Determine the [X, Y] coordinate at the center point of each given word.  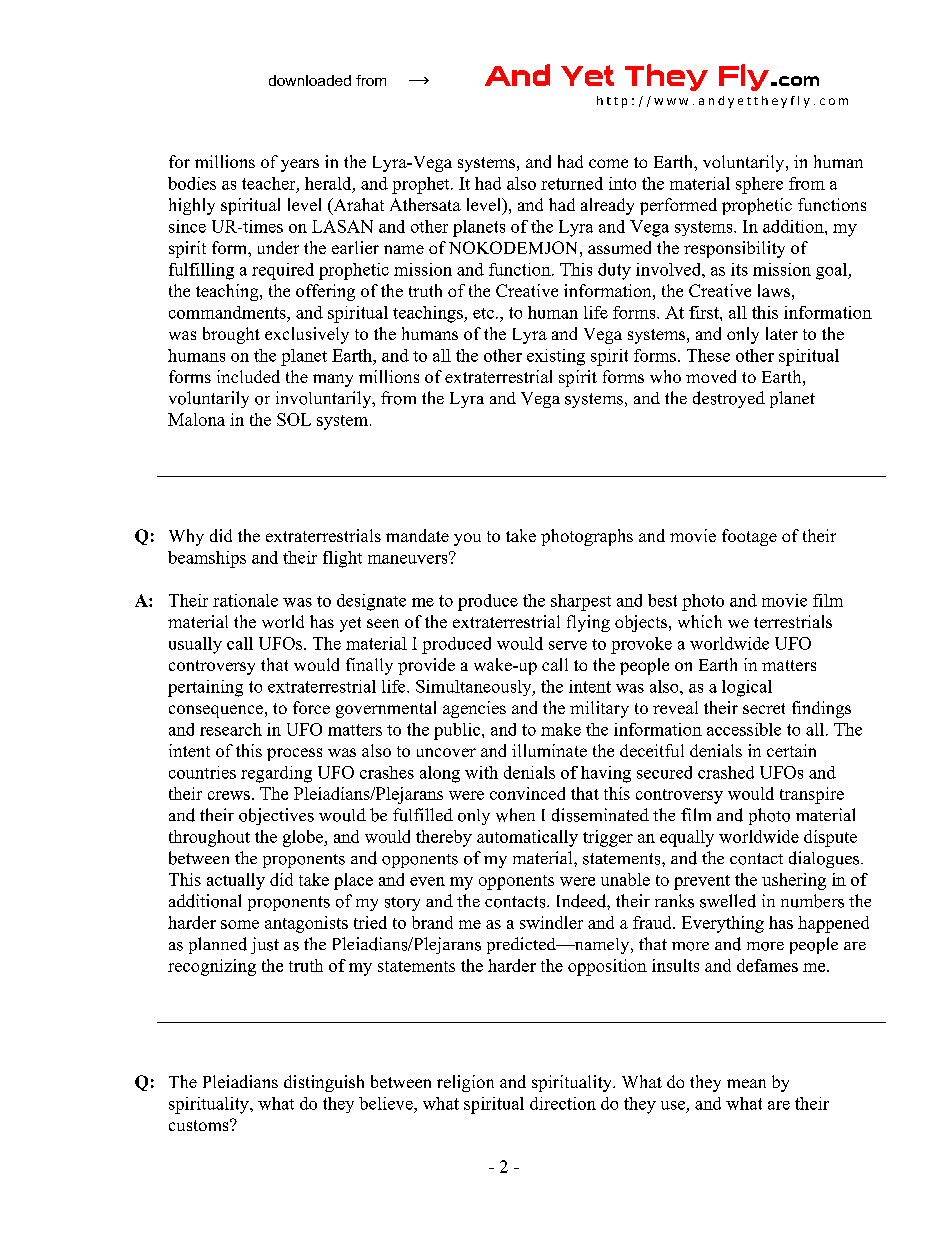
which [700, 621]
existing [556, 357]
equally [687, 838]
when [515, 815]
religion [465, 1083]
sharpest [581, 602]
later [782, 333]
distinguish [324, 1083]
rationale [245, 600]
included [248, 376]
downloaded [310, 80]
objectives [276, 816]
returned [572, 183]
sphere [759, 185]
